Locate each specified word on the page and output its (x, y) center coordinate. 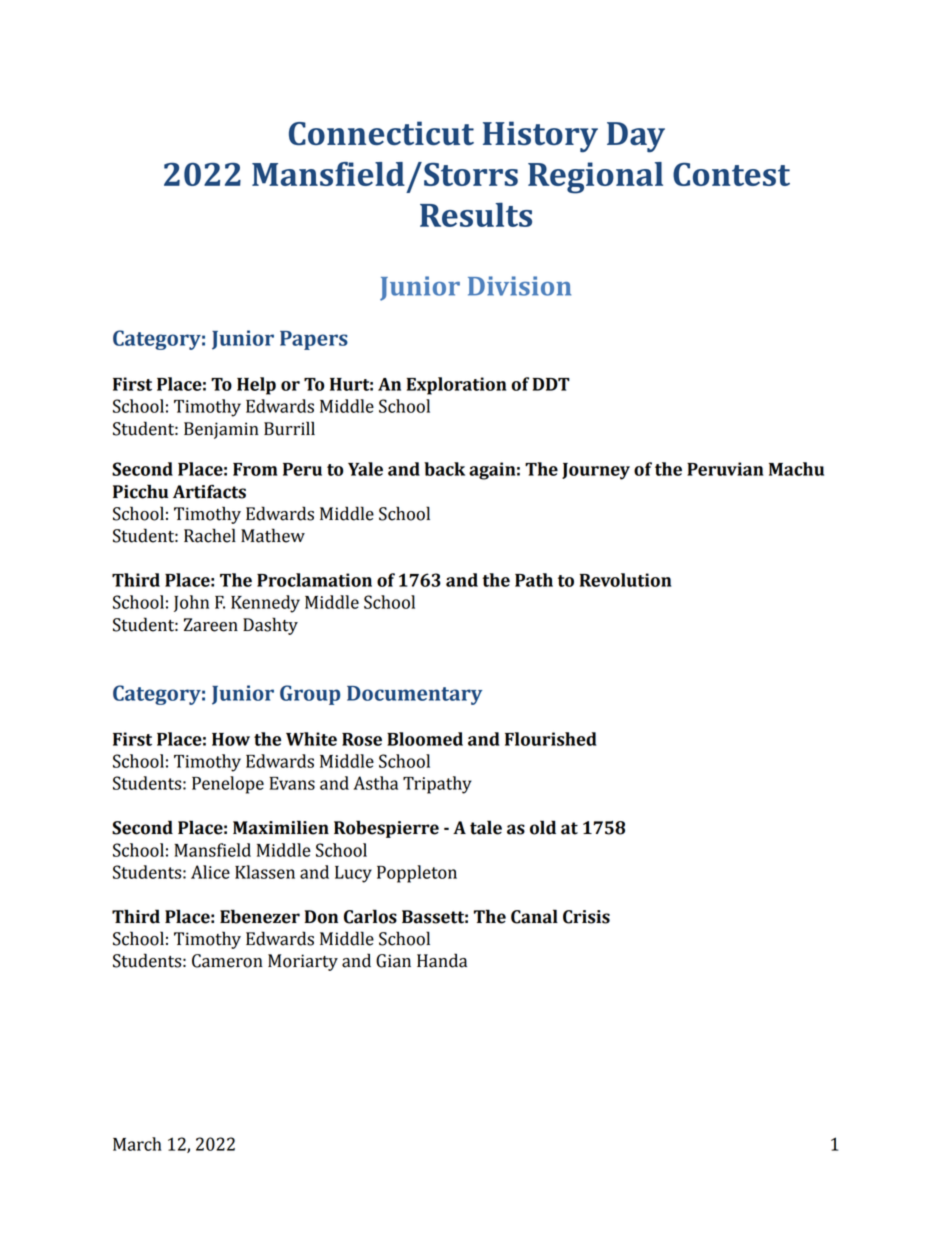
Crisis (586, 917)
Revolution (626, 580)
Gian (393, 961)
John (191, 603)
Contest (731, 174)
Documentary (414, 695)
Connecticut (381, 133)
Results (476, 214)
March (137, 1144)
